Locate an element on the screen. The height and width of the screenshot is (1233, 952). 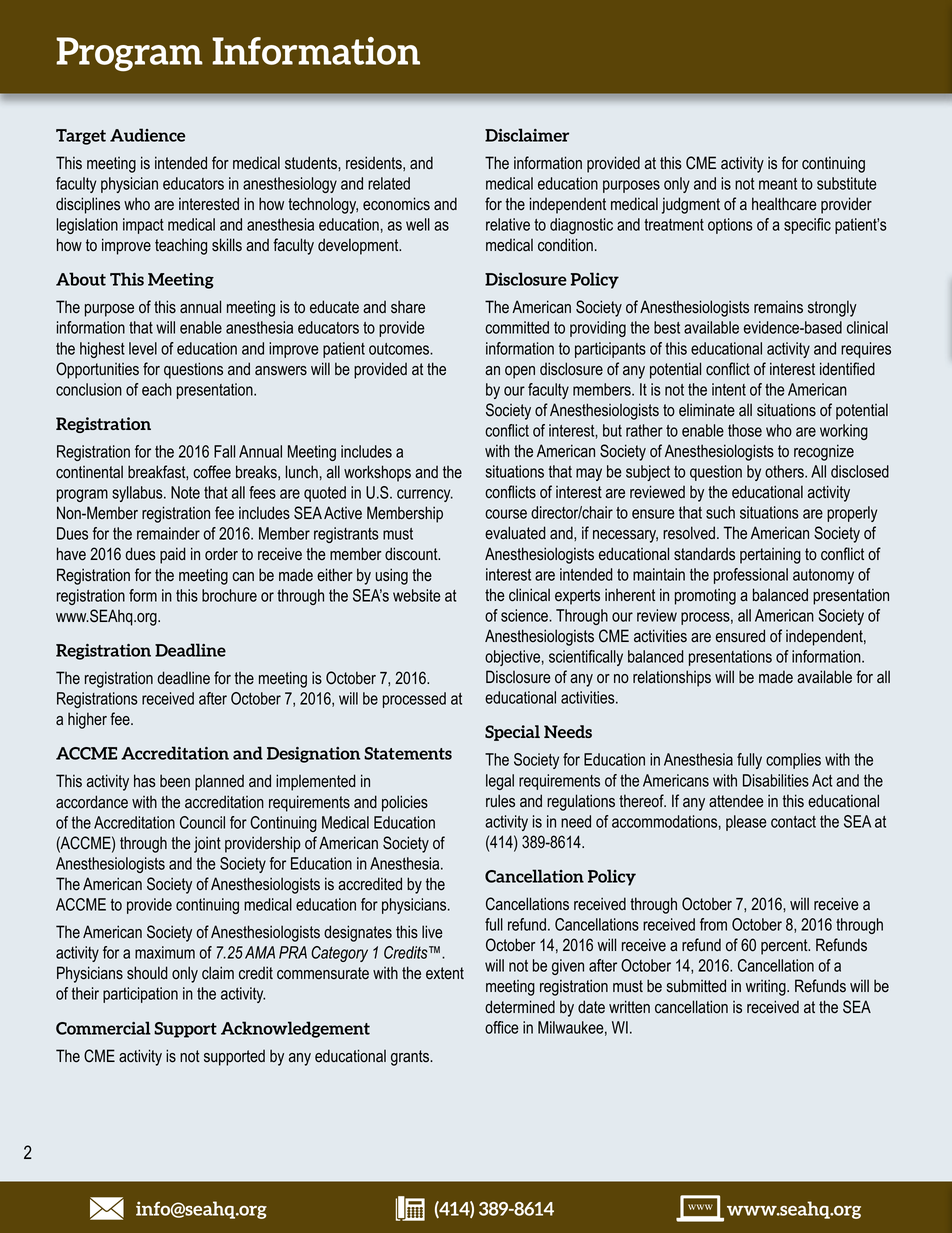
Commercial is located at coordinates (103, 1028).
